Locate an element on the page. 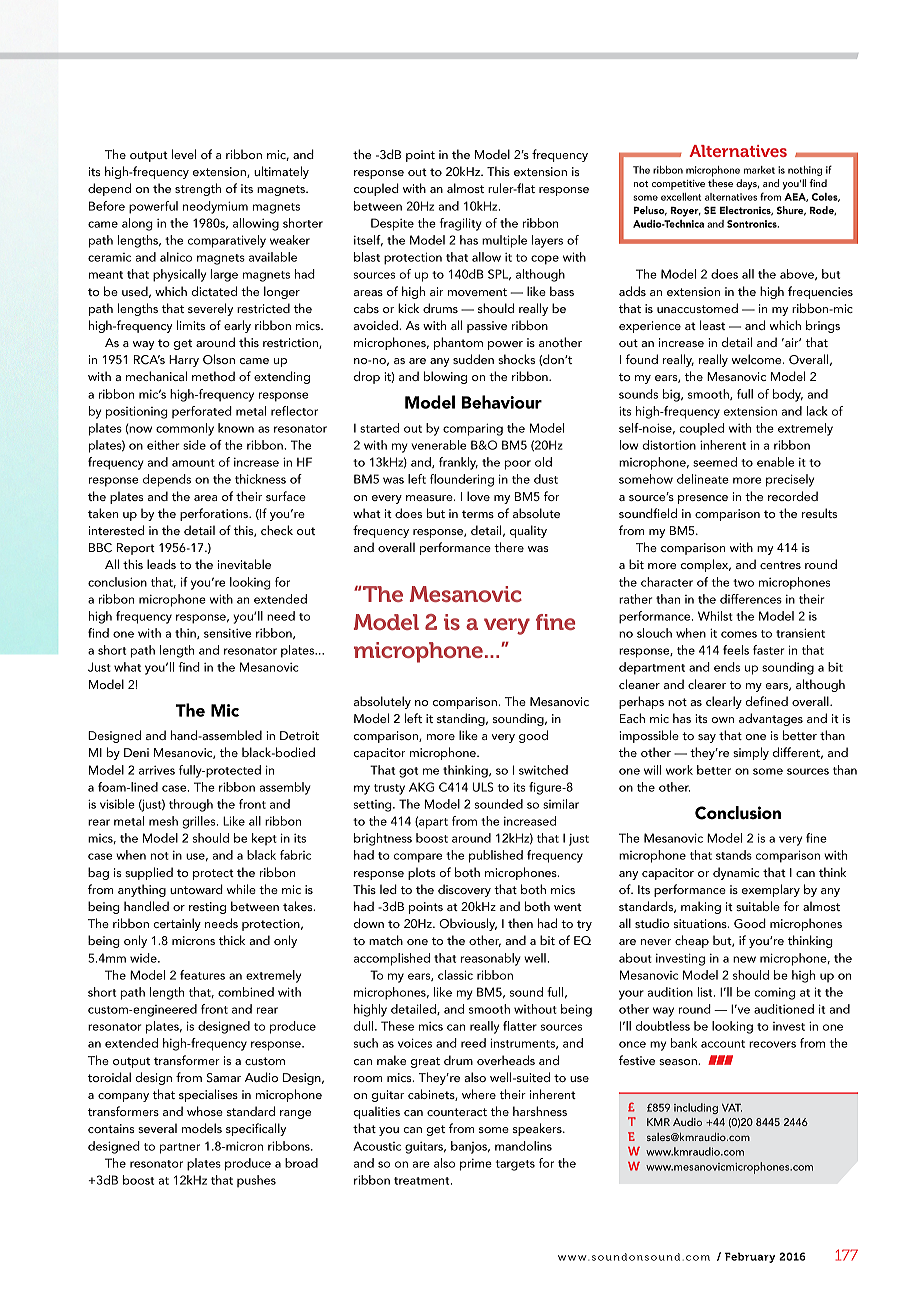  presence is located at coordinates (703, 499).
